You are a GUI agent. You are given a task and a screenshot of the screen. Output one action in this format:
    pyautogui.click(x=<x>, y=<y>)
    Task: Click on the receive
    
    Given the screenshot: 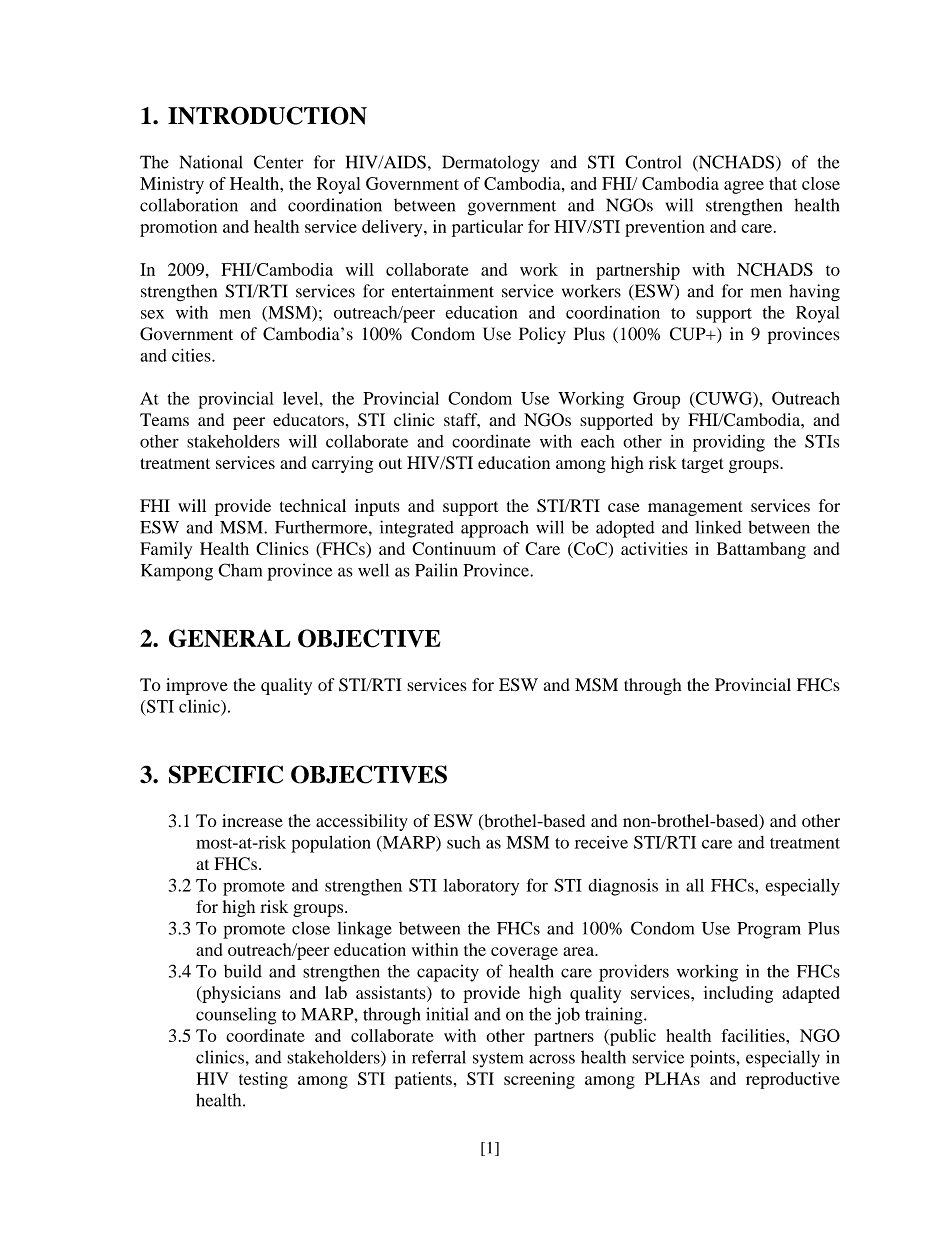 What is the action you would take?
    pyautogui.click(x=601, y=842)
